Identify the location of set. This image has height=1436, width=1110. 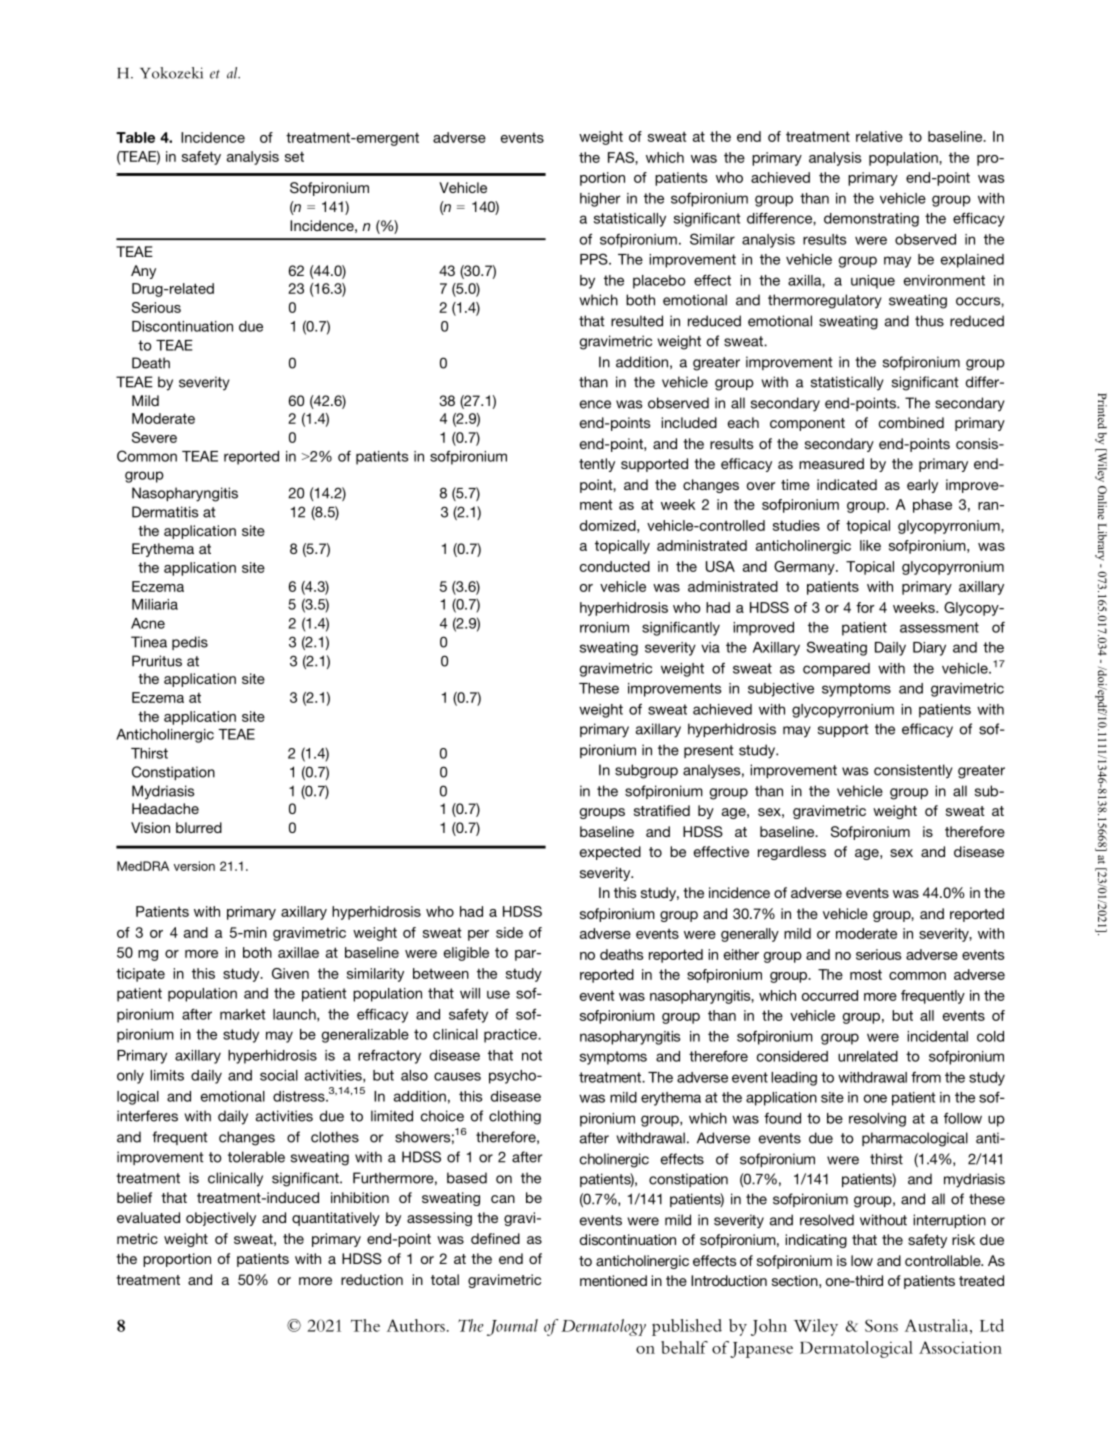
(294, 157).
